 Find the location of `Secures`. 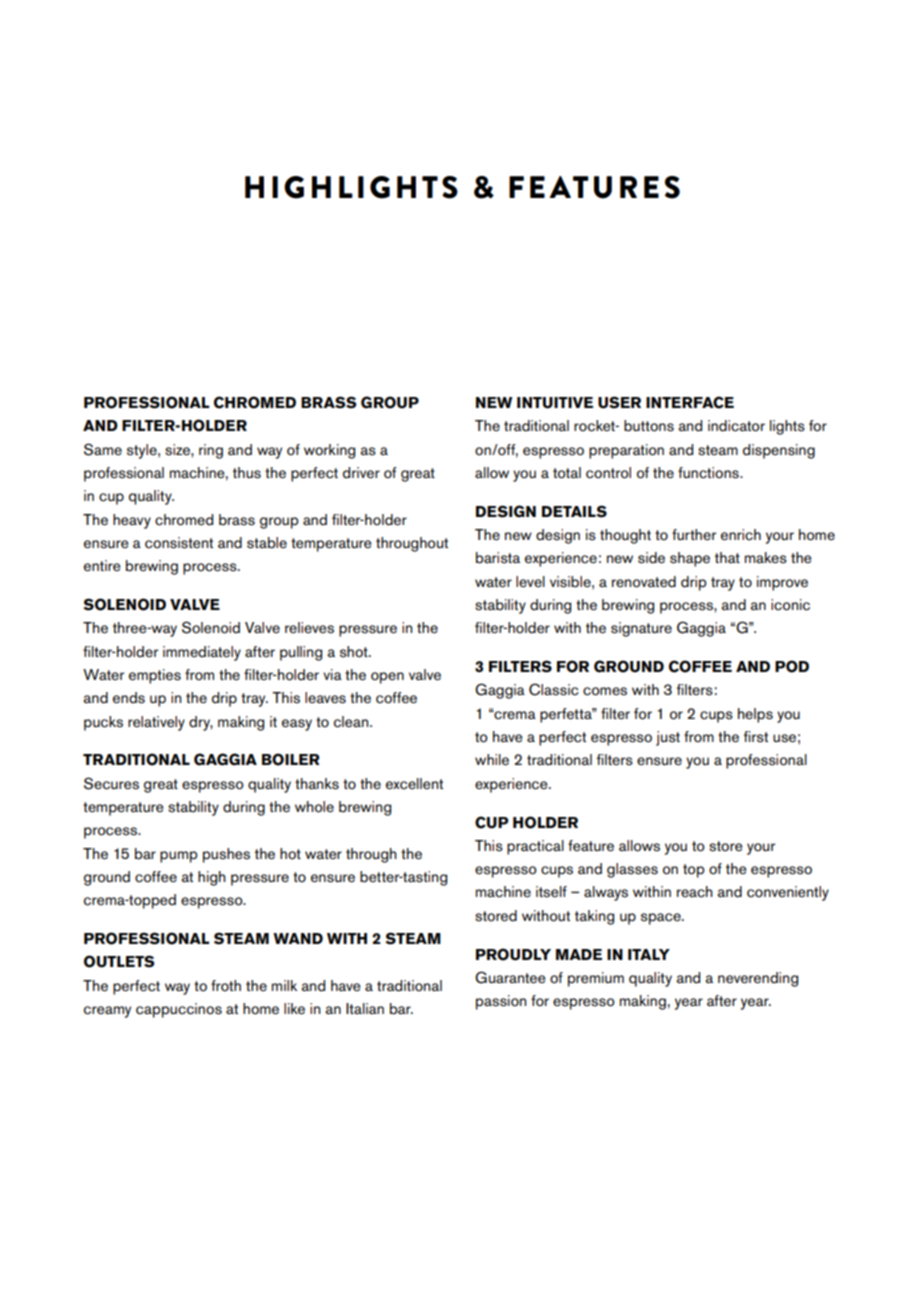

Secures is located at coordinates (111, 783).
